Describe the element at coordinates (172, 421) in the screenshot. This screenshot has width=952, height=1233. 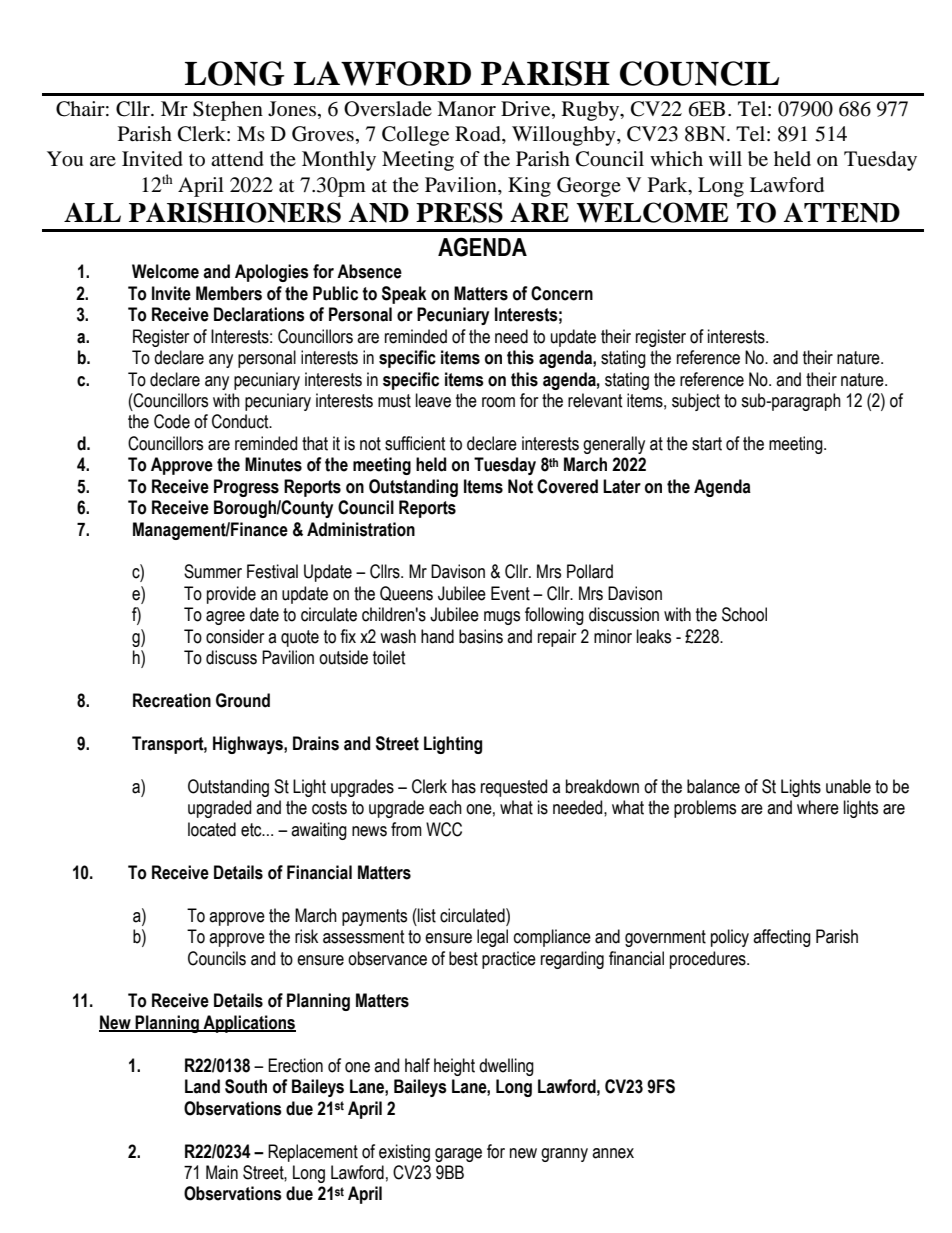
I see `Code` at that location.
